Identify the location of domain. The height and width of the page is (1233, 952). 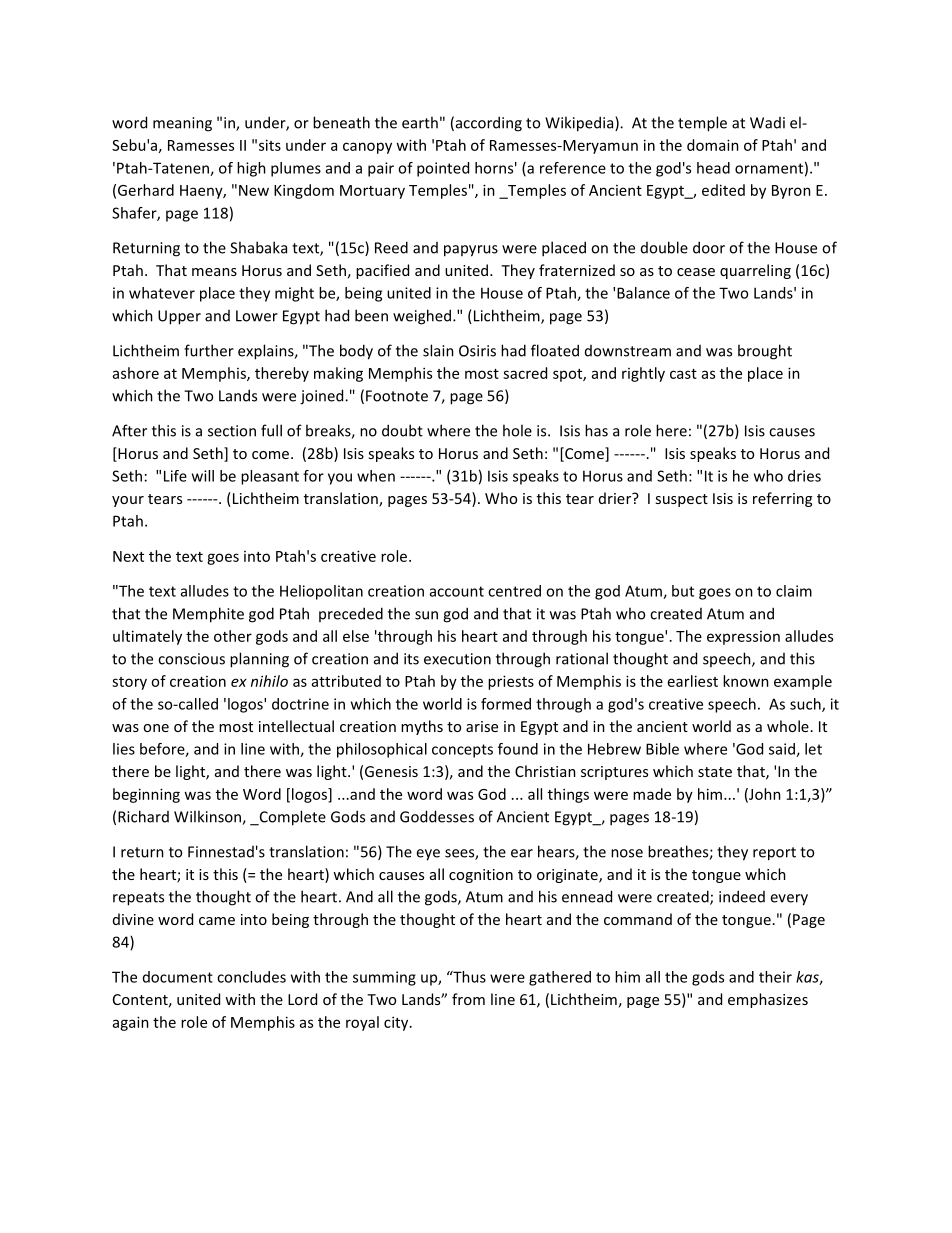
(713, 145).
